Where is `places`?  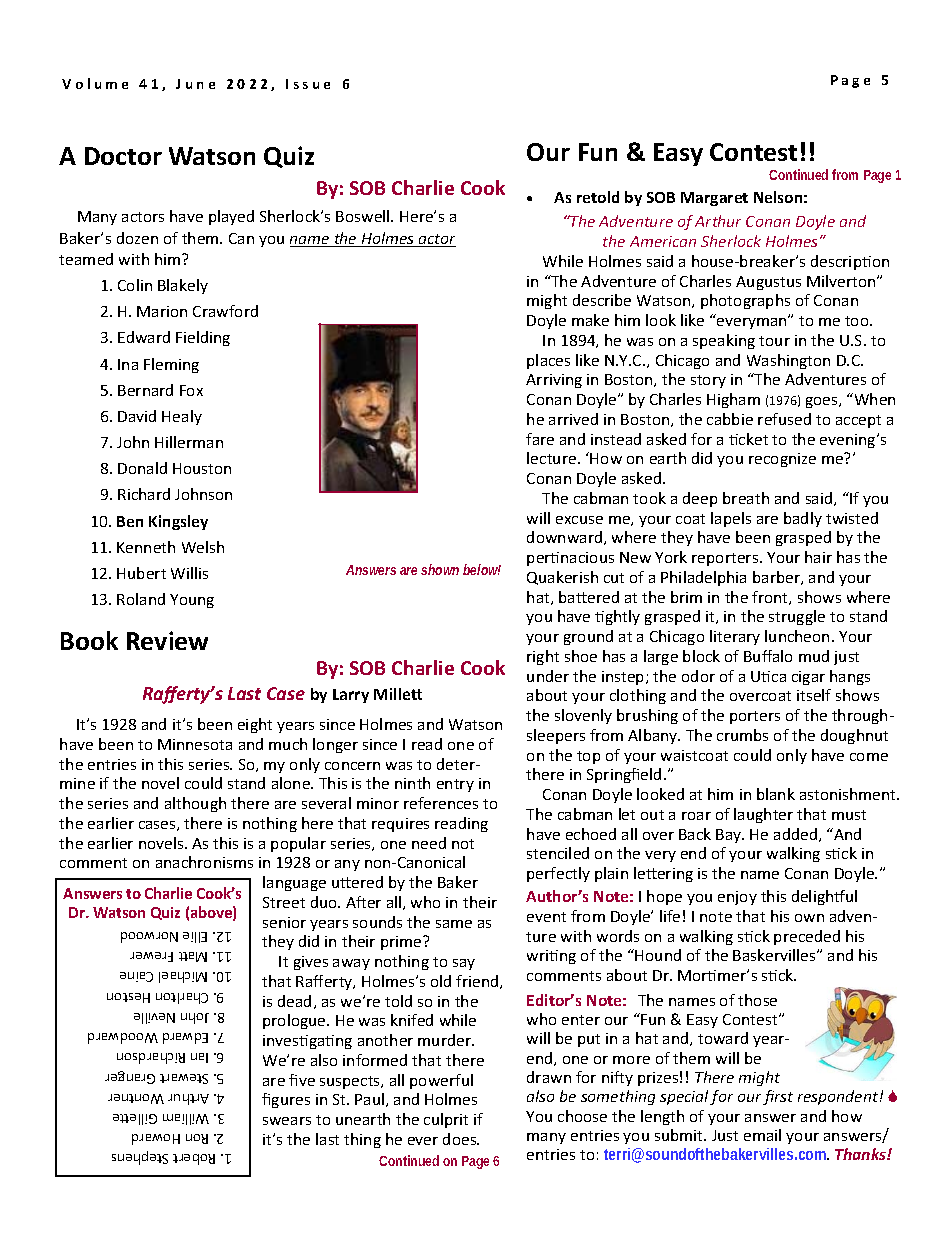
places is located at coordinates (548, 361).
